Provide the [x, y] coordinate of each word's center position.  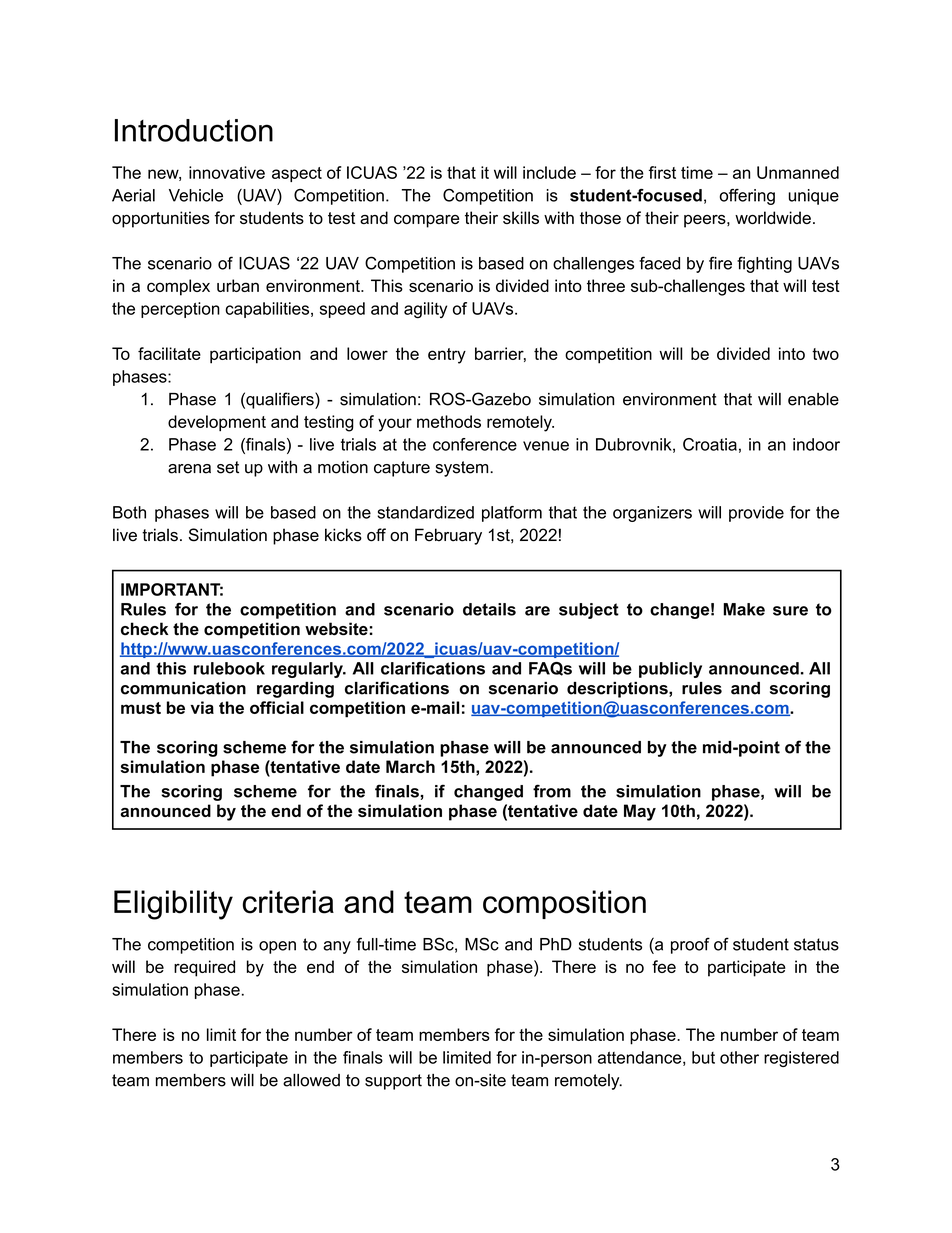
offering [747, 197]
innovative [227, 172]
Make [744, 609]
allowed [311, 1080]
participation [255, 355]
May [640, 812]
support [393, 1082]
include [549, 172]
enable [813, 399]
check [144, 629]
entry [447, 356]
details [489, 609]
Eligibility [173, 905]
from [552, 791]
